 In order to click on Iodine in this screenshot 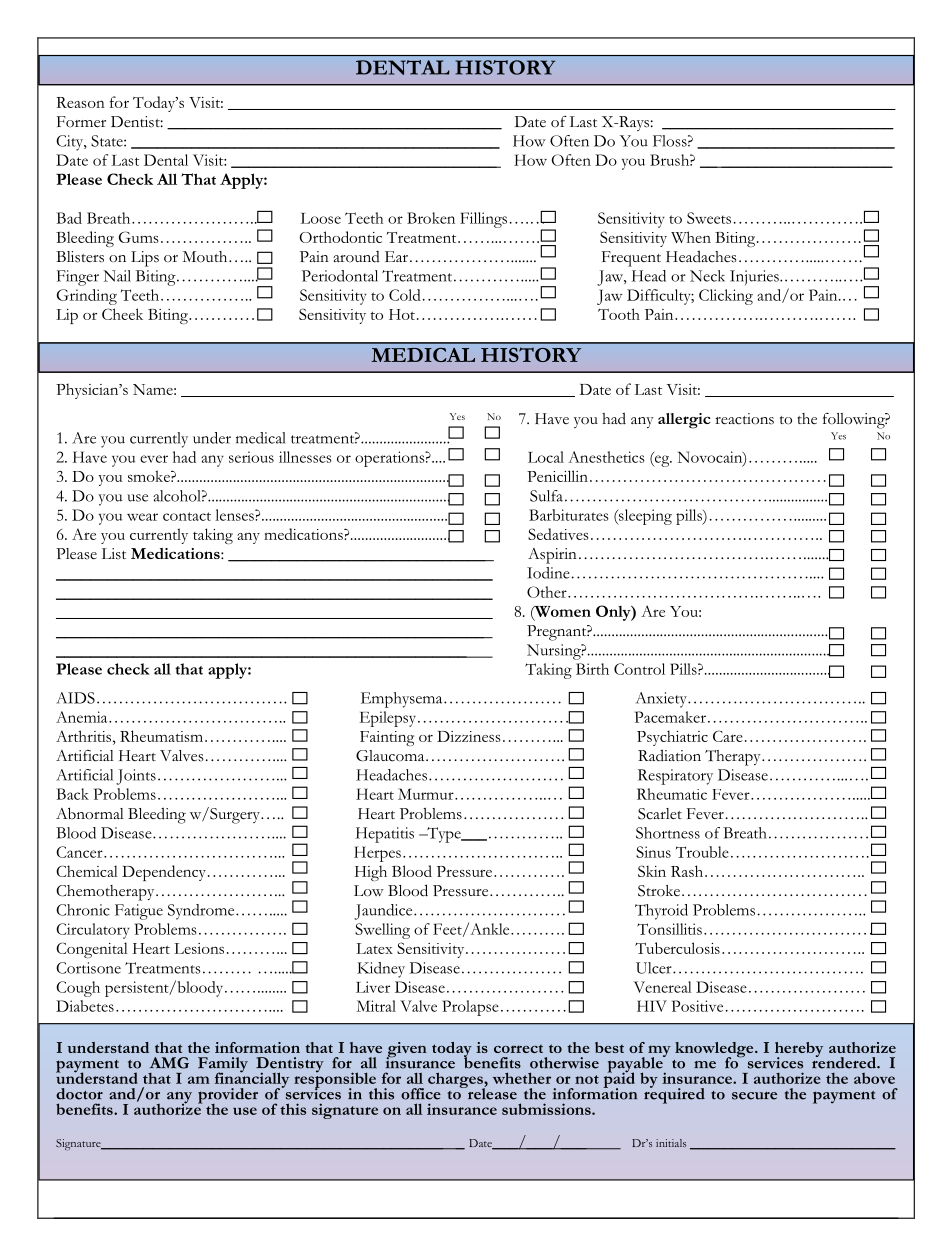, I will do `click(548, 573)`.
